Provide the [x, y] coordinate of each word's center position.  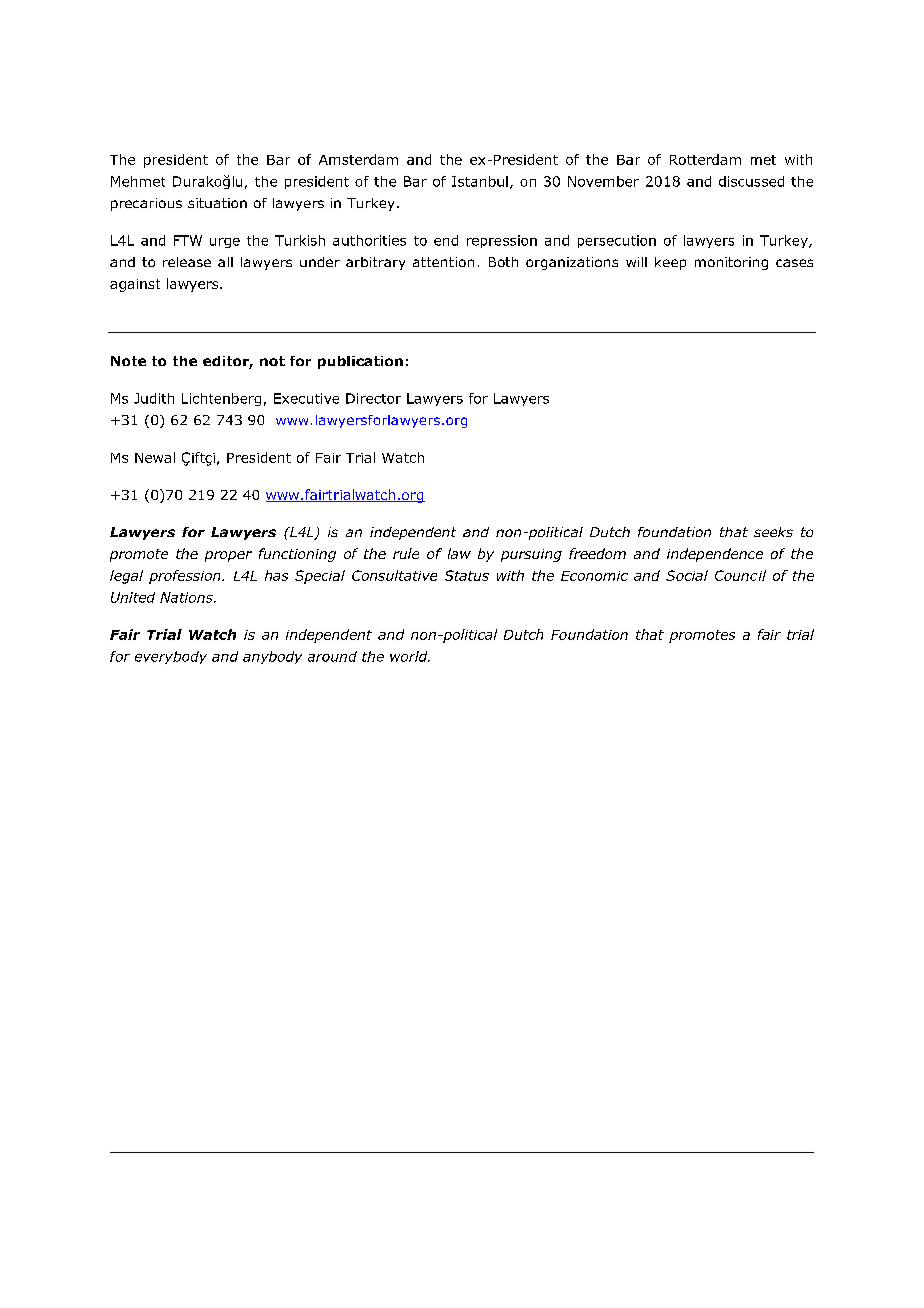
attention [443, 262]
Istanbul [480, 181]
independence [715, 555]
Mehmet [138, 181]
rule [406, 553]
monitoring [731, 263]
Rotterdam [705, 159]
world [410, 656]
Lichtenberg [221, 399]
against [135, 285]
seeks [773, 532]
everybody [171, 657]
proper [228, 556]
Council [740, 575]
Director [373, 398]
